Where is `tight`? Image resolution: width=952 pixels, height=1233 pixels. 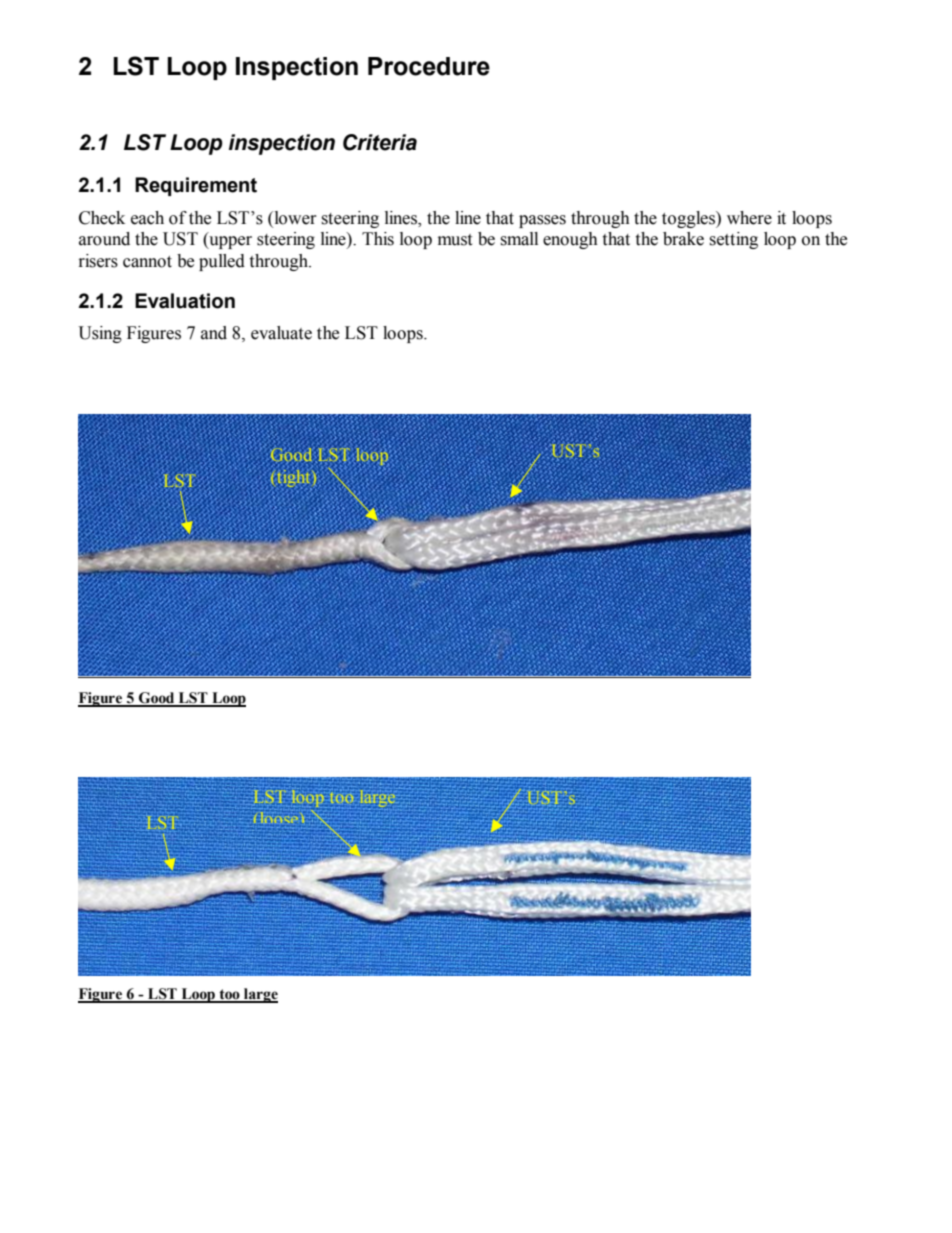 tight is located at coordinates (293, 478).
